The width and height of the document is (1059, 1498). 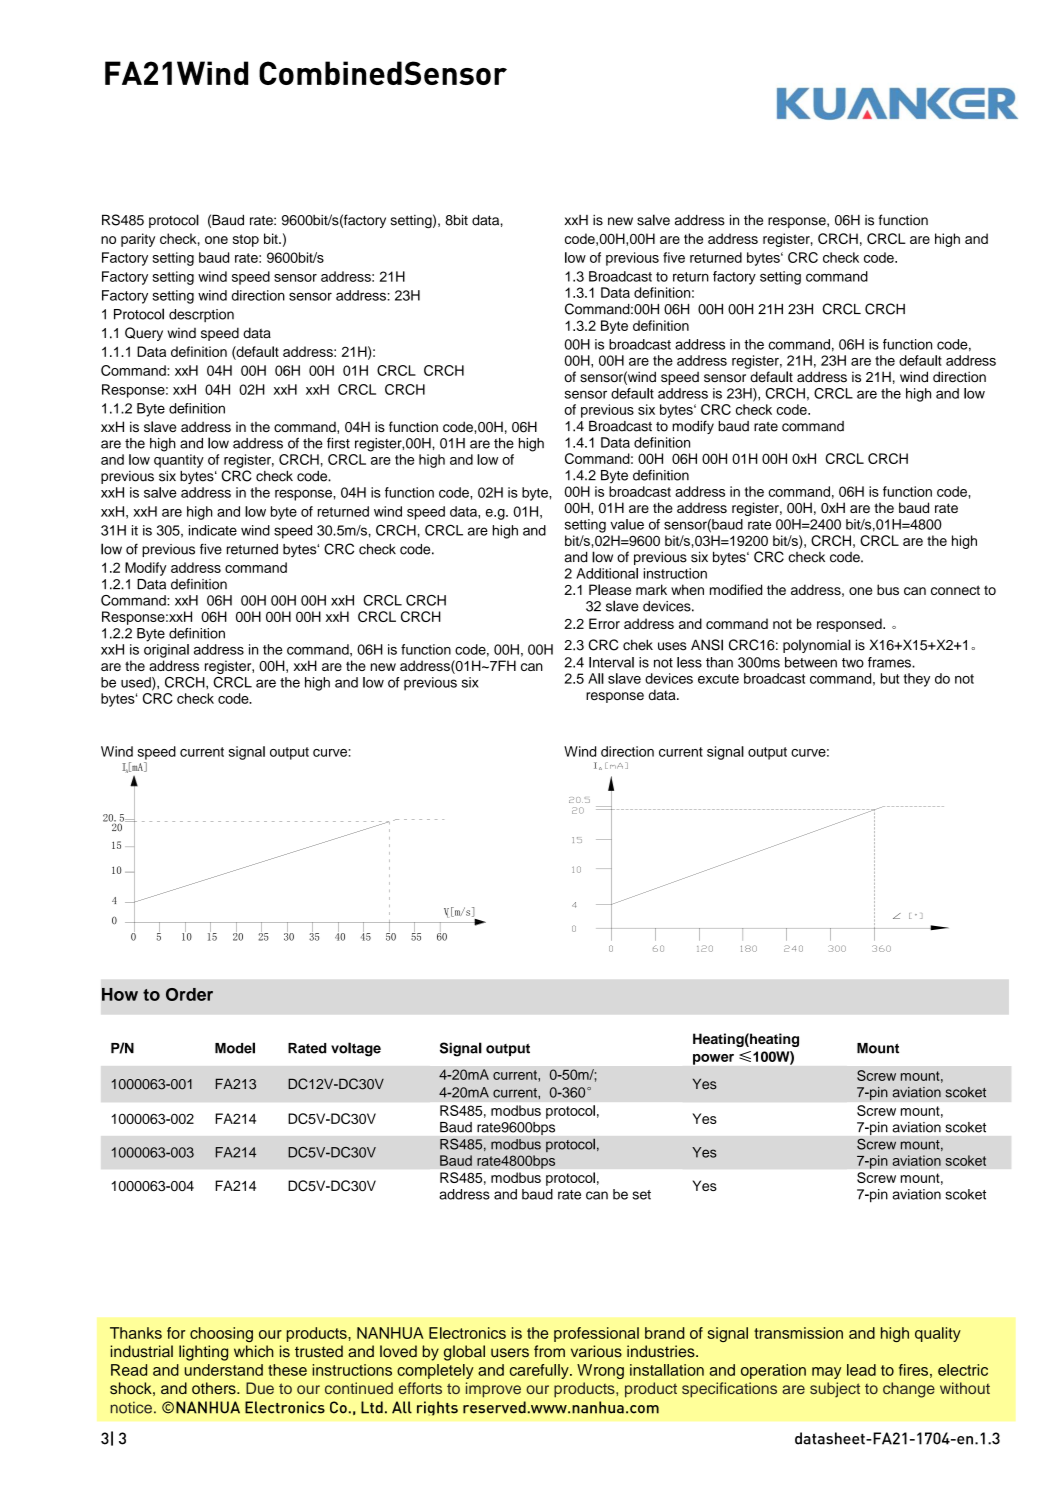 What do you see at coordinates (224, 1370) in the document?
I see `understand` at bounding box center [224, 1370].
